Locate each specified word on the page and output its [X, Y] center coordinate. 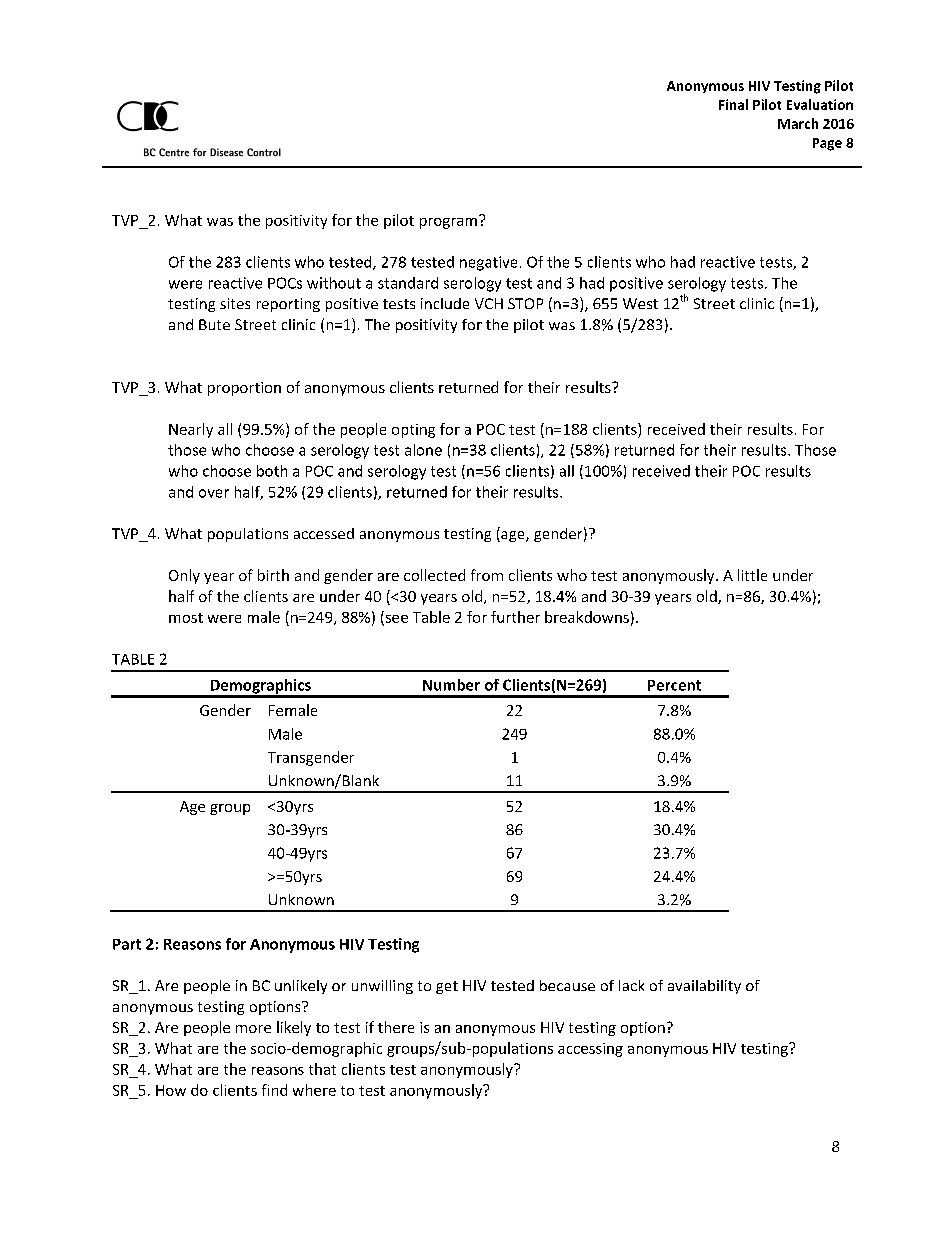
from [487, 575]
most [186, 618]
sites [235, 303]
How [171, 1090]
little [752, 575]
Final [733, 104]
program [448, 223]
